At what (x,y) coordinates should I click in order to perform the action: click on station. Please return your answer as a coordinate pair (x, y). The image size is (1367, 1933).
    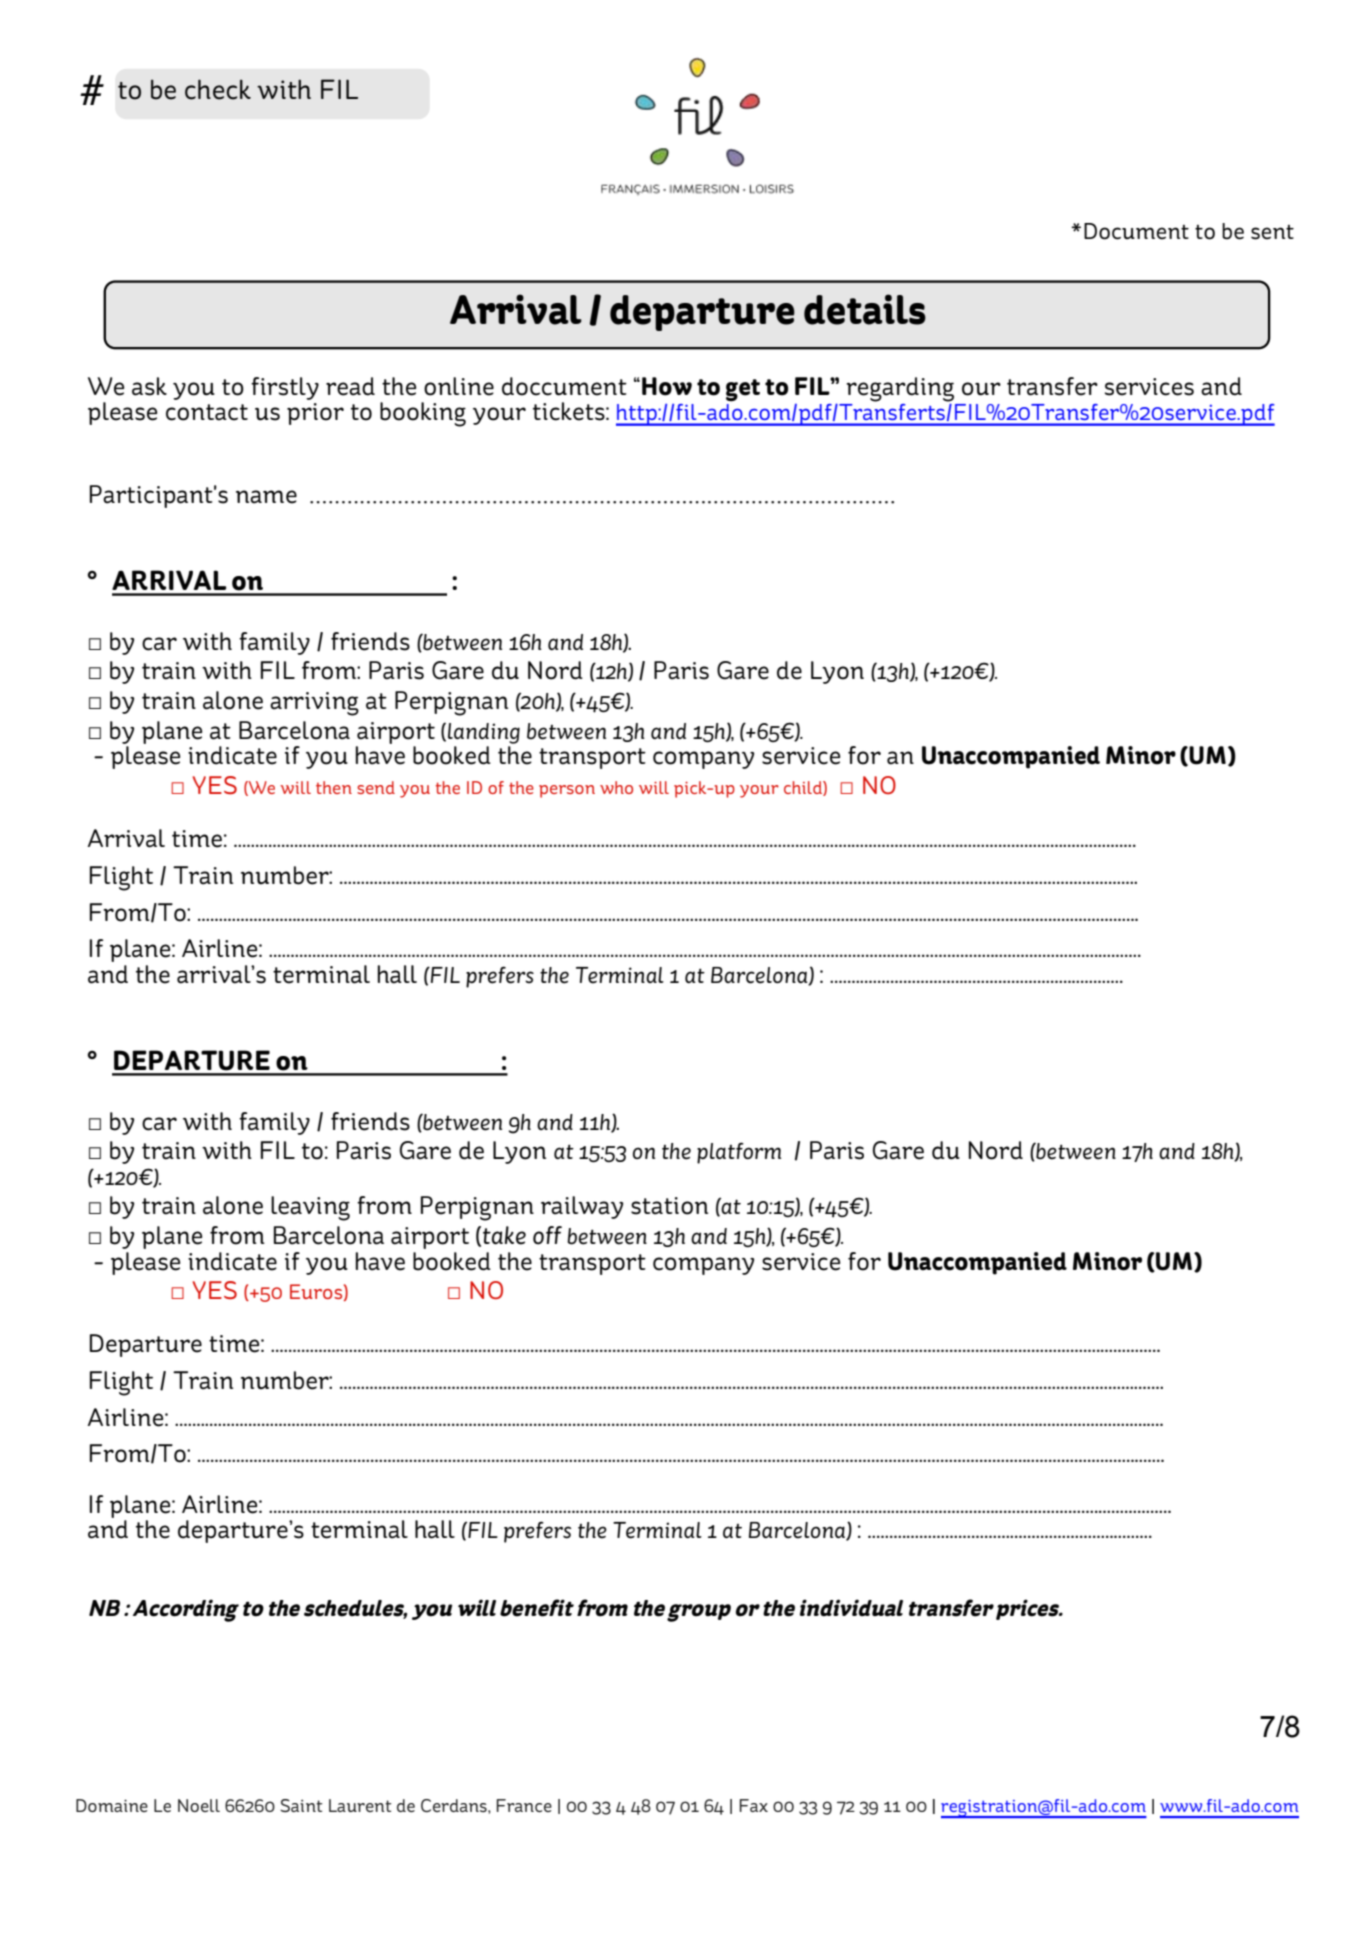
    Looking at the image, I should click on (669, 1206).
